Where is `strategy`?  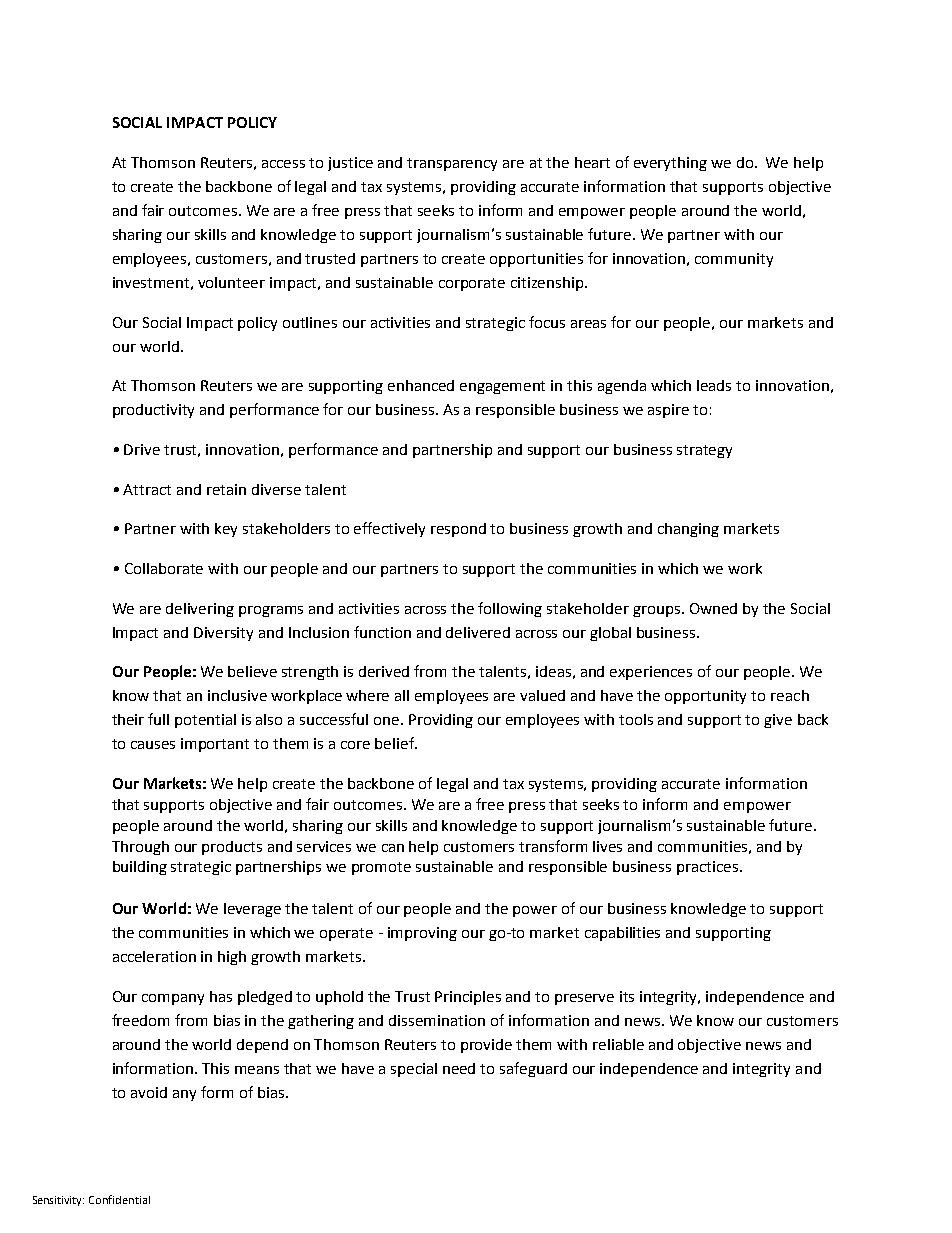
strategy is located at coordinates (704, 451).
